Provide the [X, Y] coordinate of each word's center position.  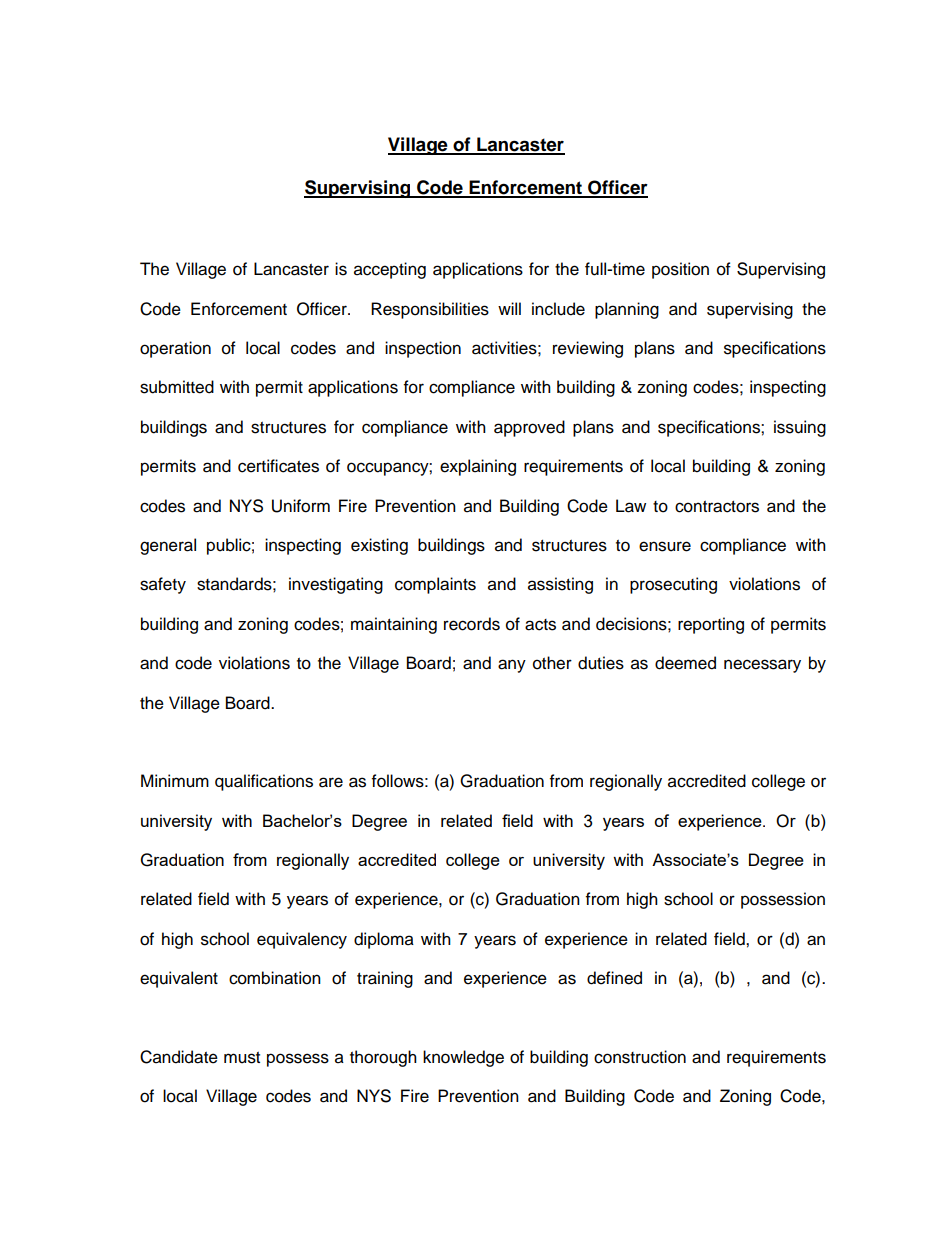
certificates [278, 466]
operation [175, 349]
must [242, 1058]
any [512, 666]
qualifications [264, 782]
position [680, 270]
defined [614, 978]
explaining [478, 467]
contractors [717, 507]
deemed [685, 663]
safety [163, 585]
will [509, 308]
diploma [384, 940]
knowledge [463, 1058]
